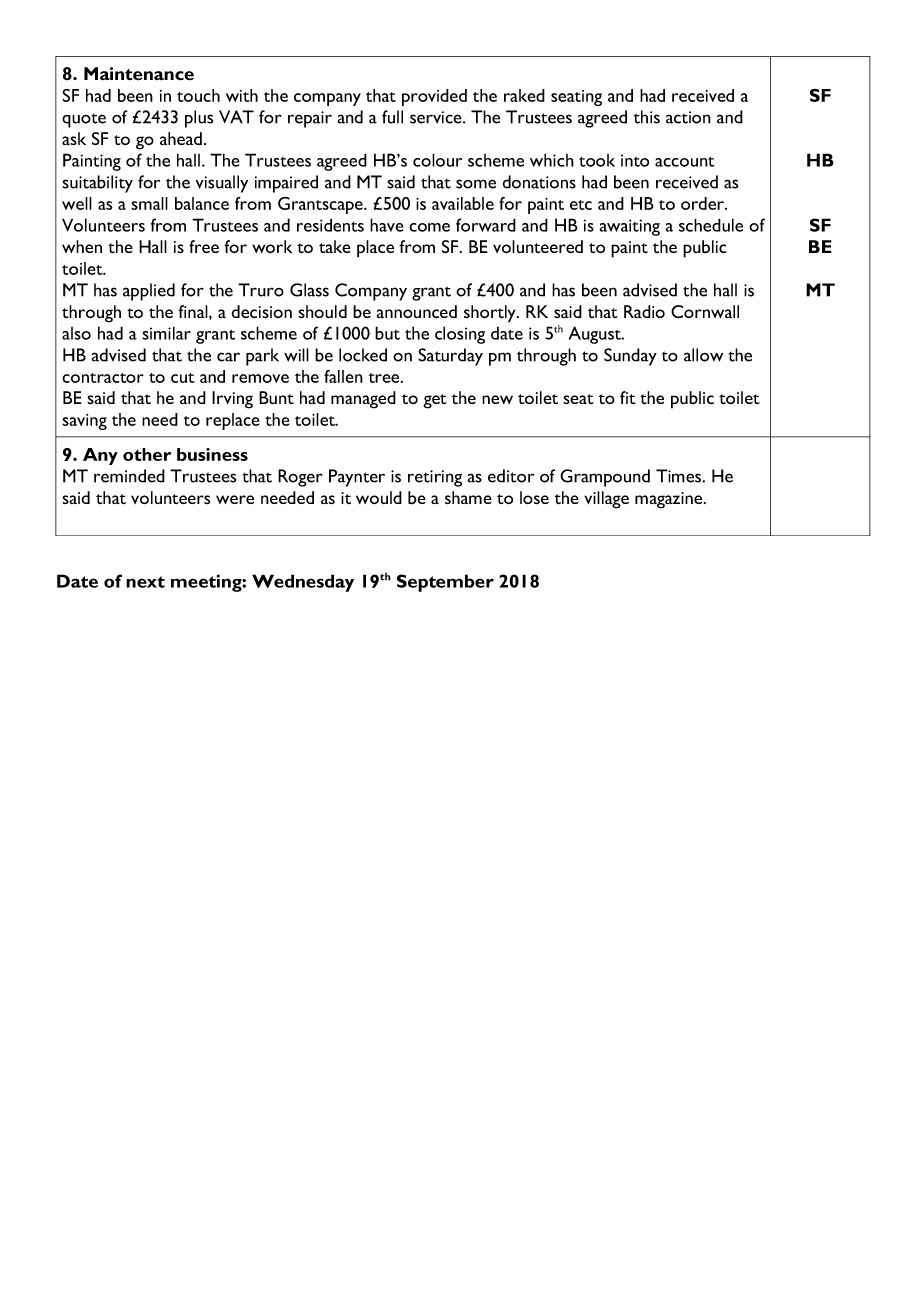  Describe the element at coordinates (387, 225) in the screenshot. I see `have` at that location.
